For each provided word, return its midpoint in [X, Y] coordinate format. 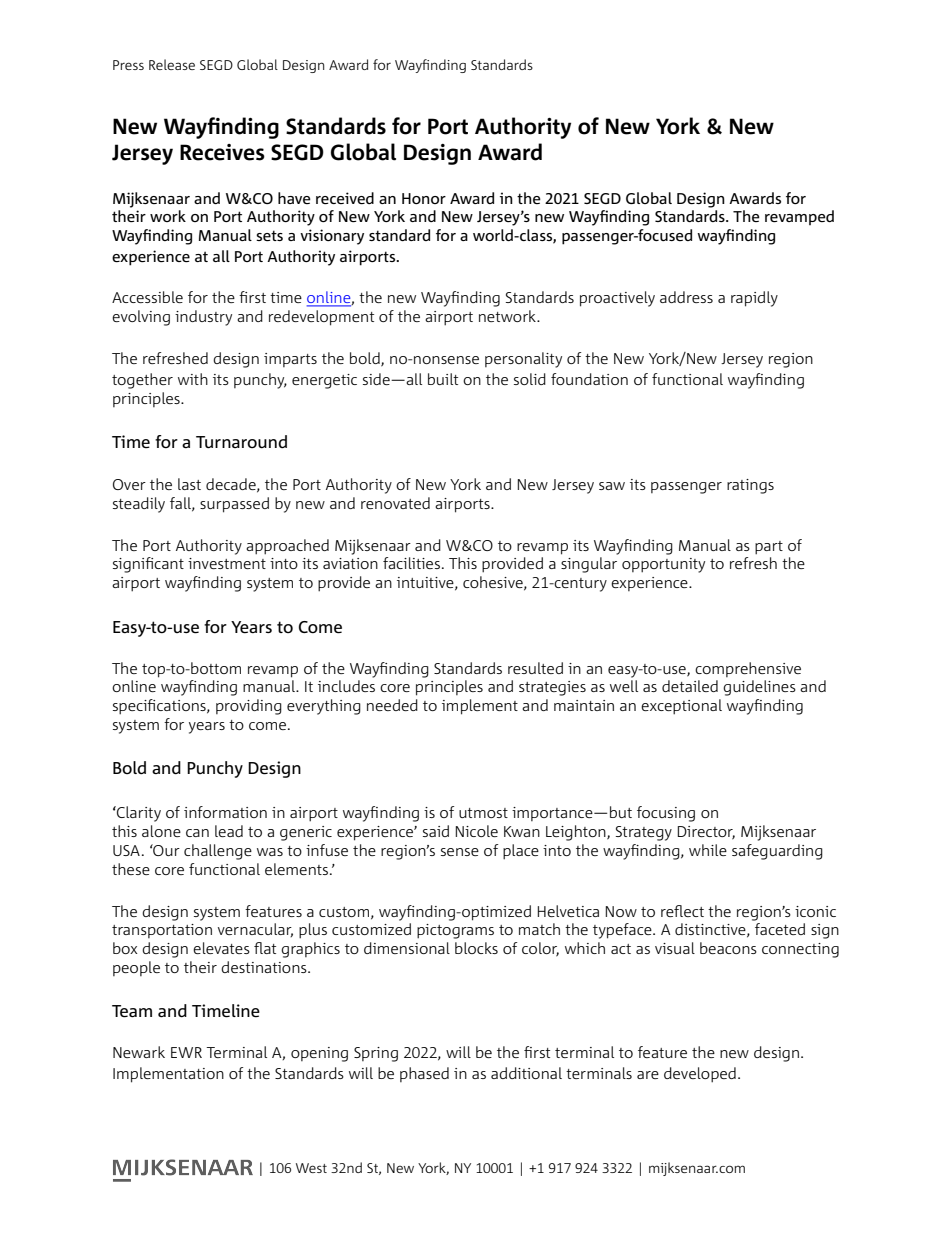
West [311, 1168]
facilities [411, 563]
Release [172, 64]
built [443, 379]
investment [227, 563]
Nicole [476, 831]
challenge [218, 852]
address [686, 297]
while [708, 850]
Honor [424, 198]
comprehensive [748, 669]
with [193, 379]
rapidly [754, 299]
